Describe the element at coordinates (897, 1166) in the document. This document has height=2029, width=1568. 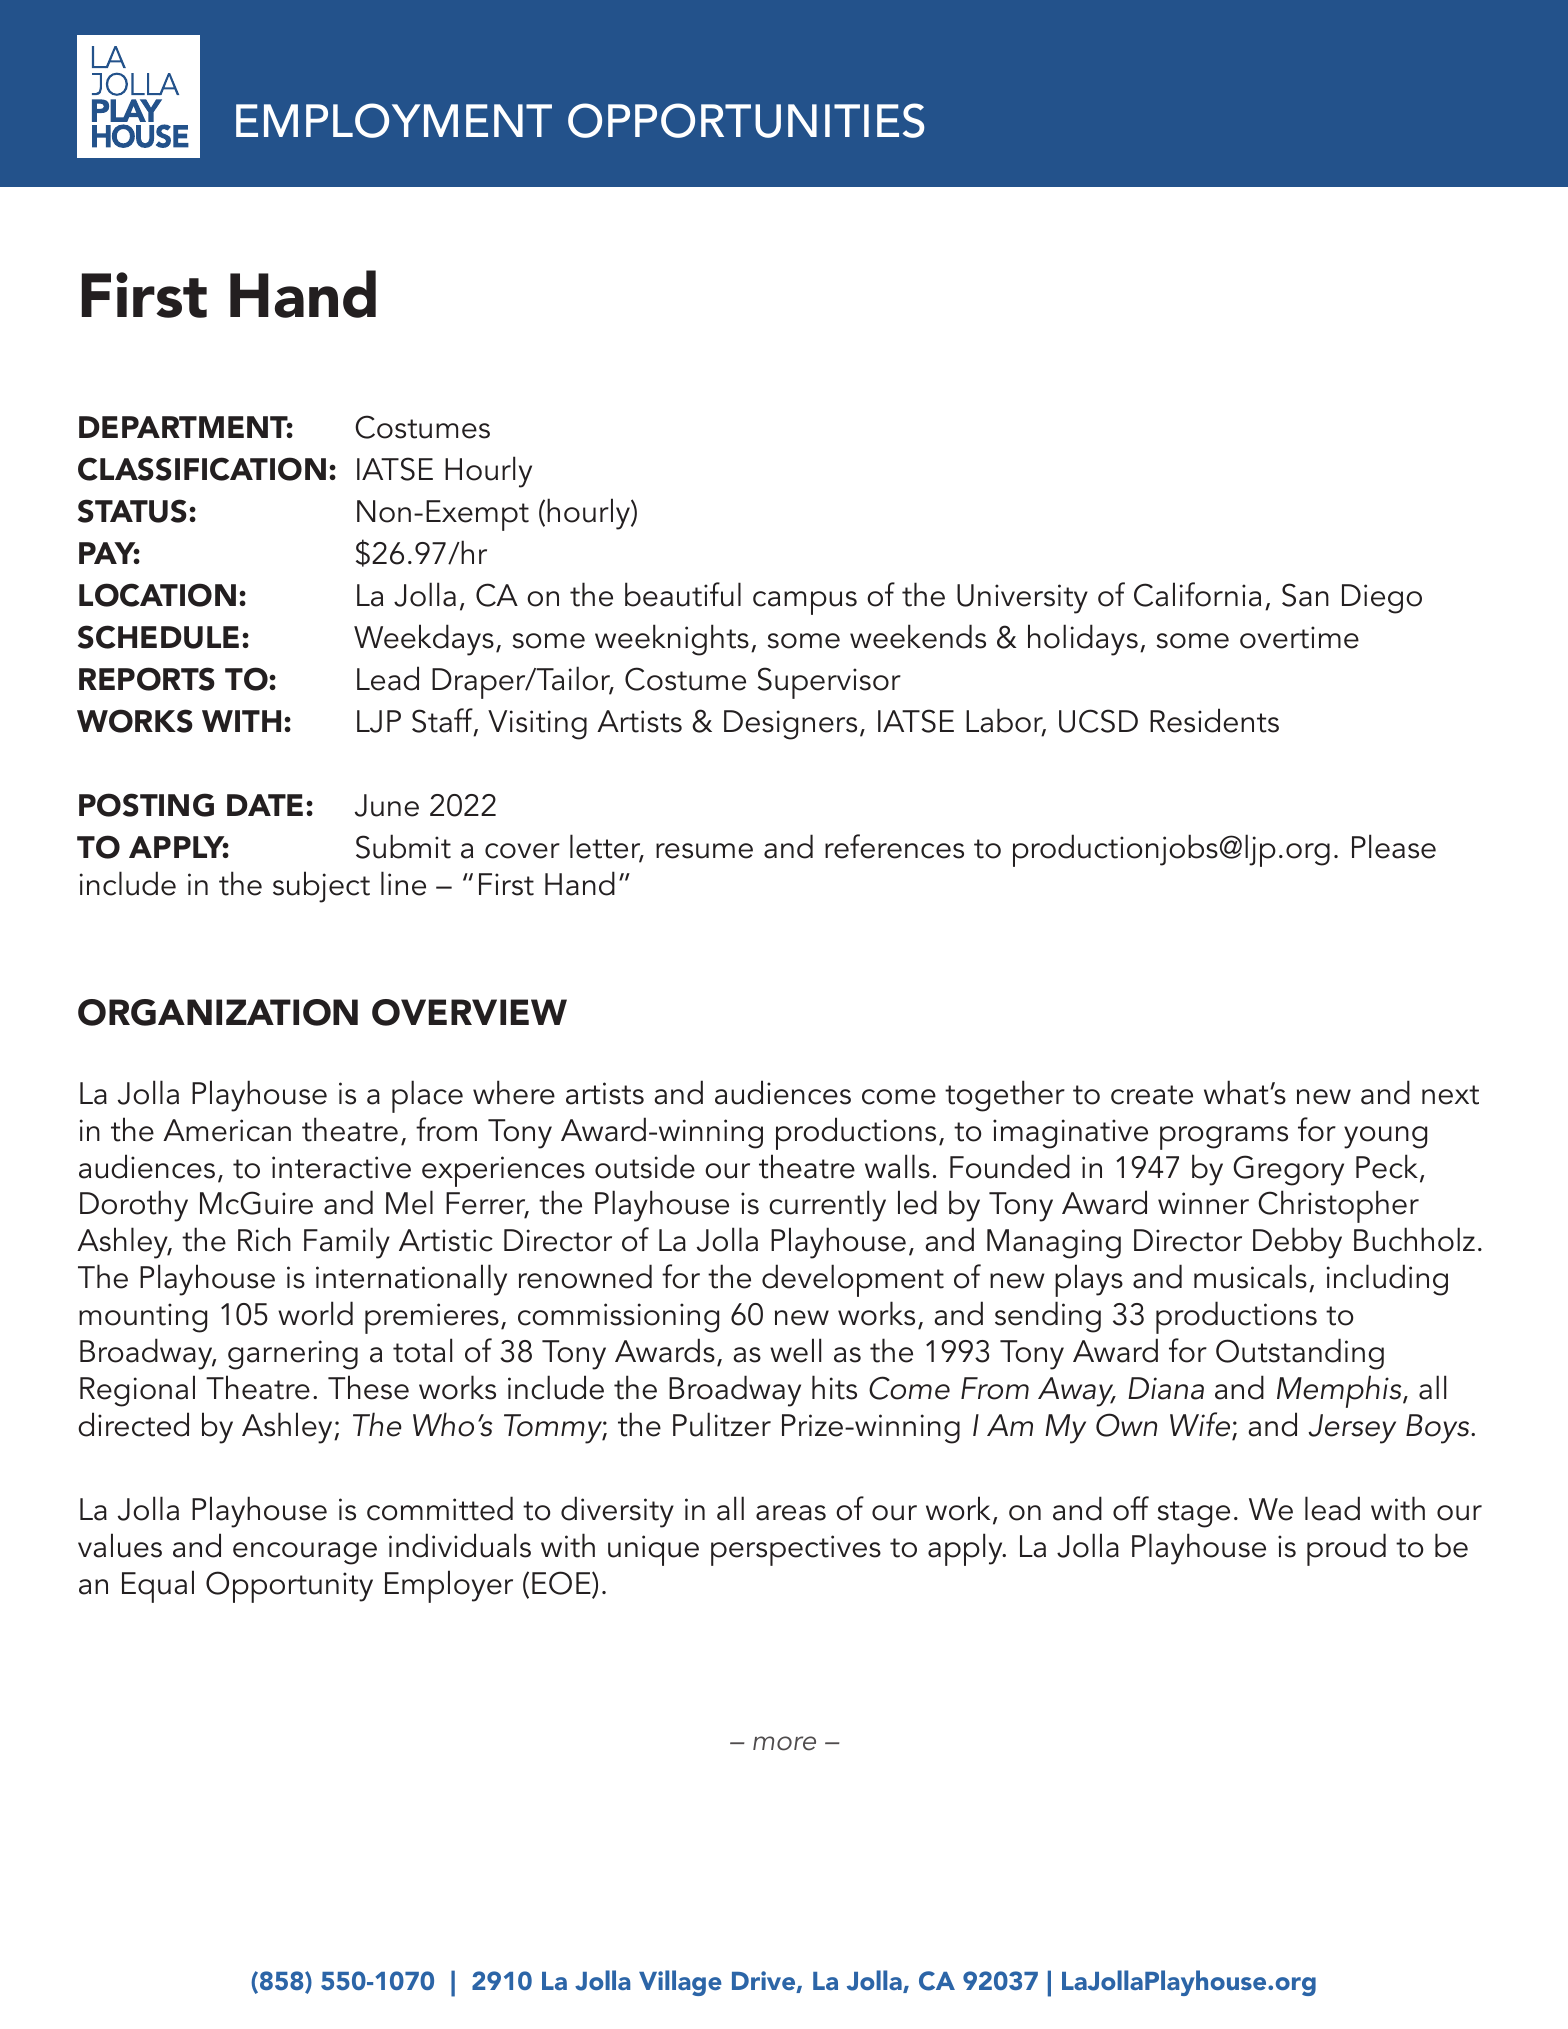
I see `walls` at that location.
